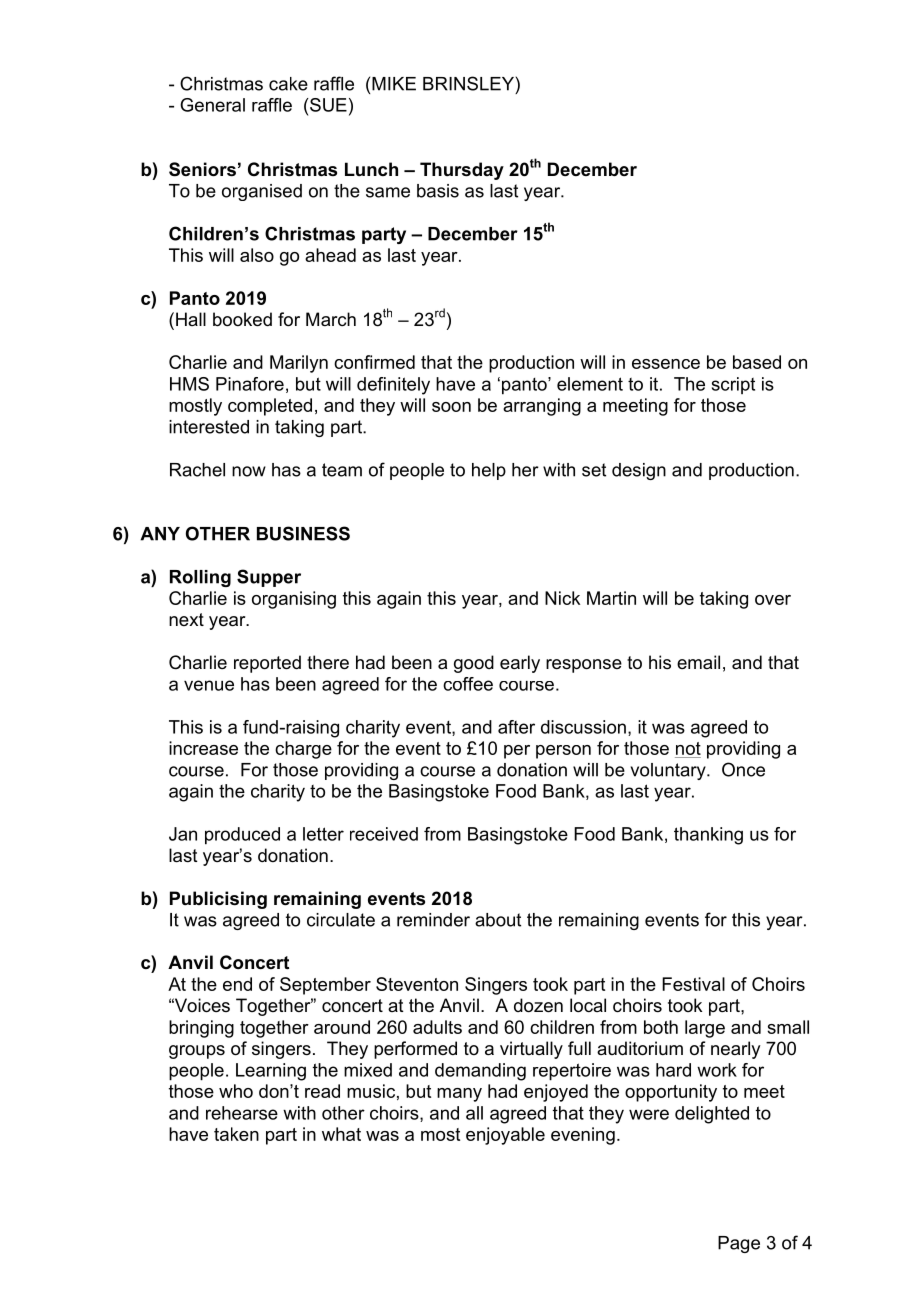  I want to click on good, so click(474, 664).
